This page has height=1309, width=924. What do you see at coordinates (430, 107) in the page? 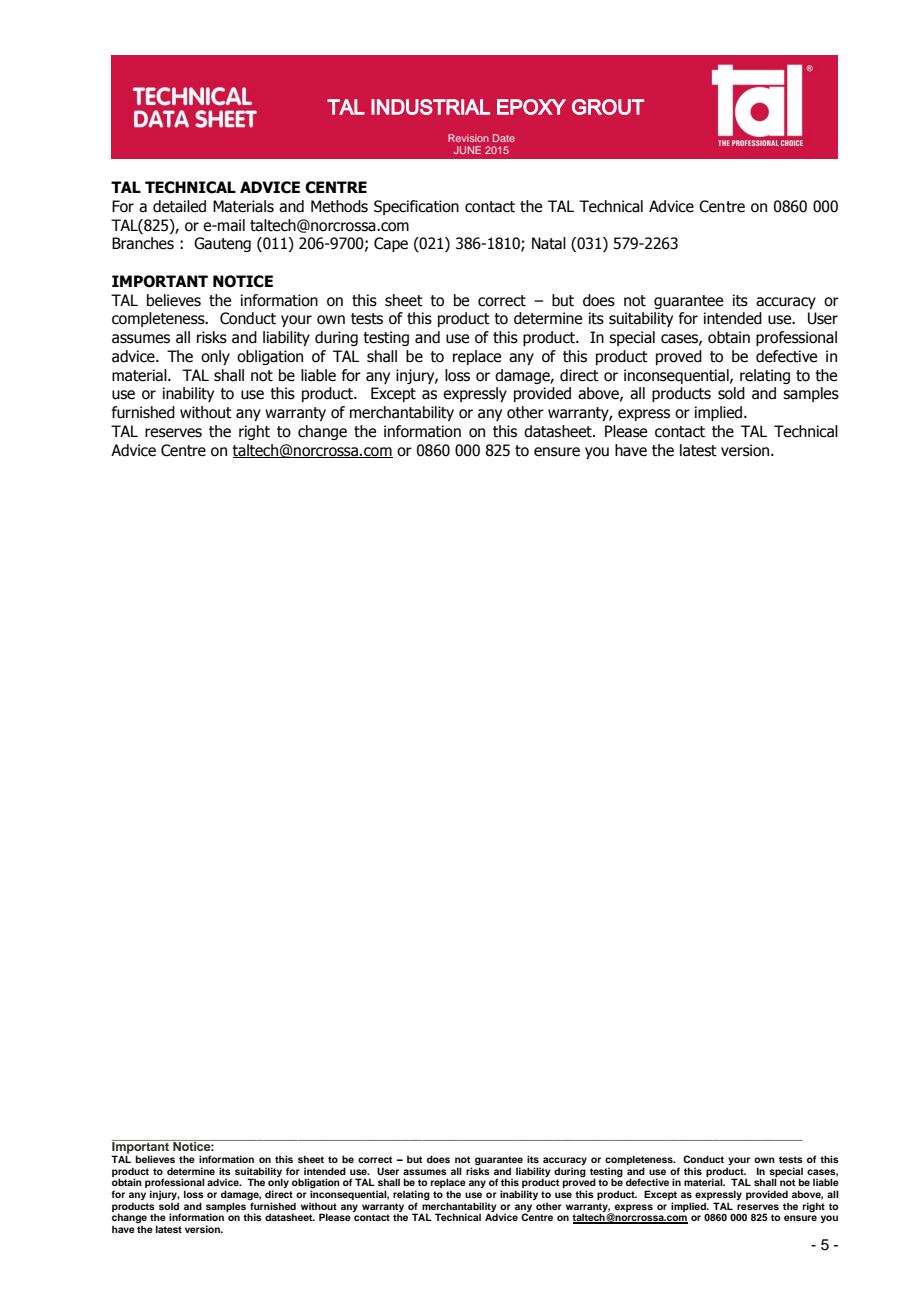
I see `INDUSTRIAL` at bounding box center [430, 107].
